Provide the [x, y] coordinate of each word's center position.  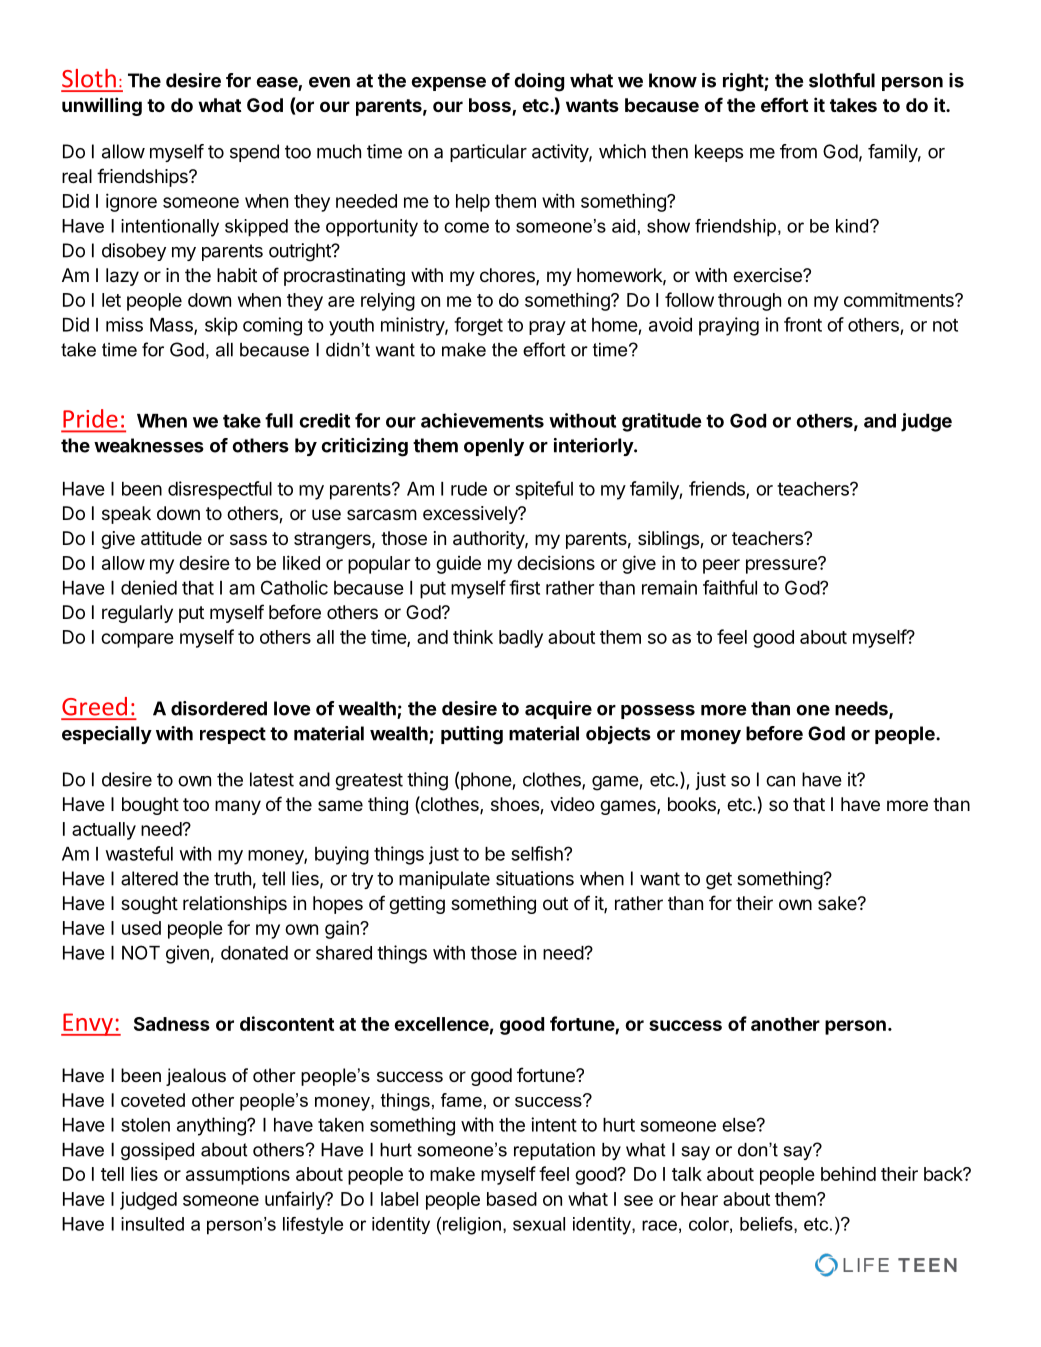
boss [491, 106]
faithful [730, 587]
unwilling [102, 106]
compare [137, 640]
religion [472, 1226]
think [473, 637]
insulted [152, 1224]
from [798, 151]
